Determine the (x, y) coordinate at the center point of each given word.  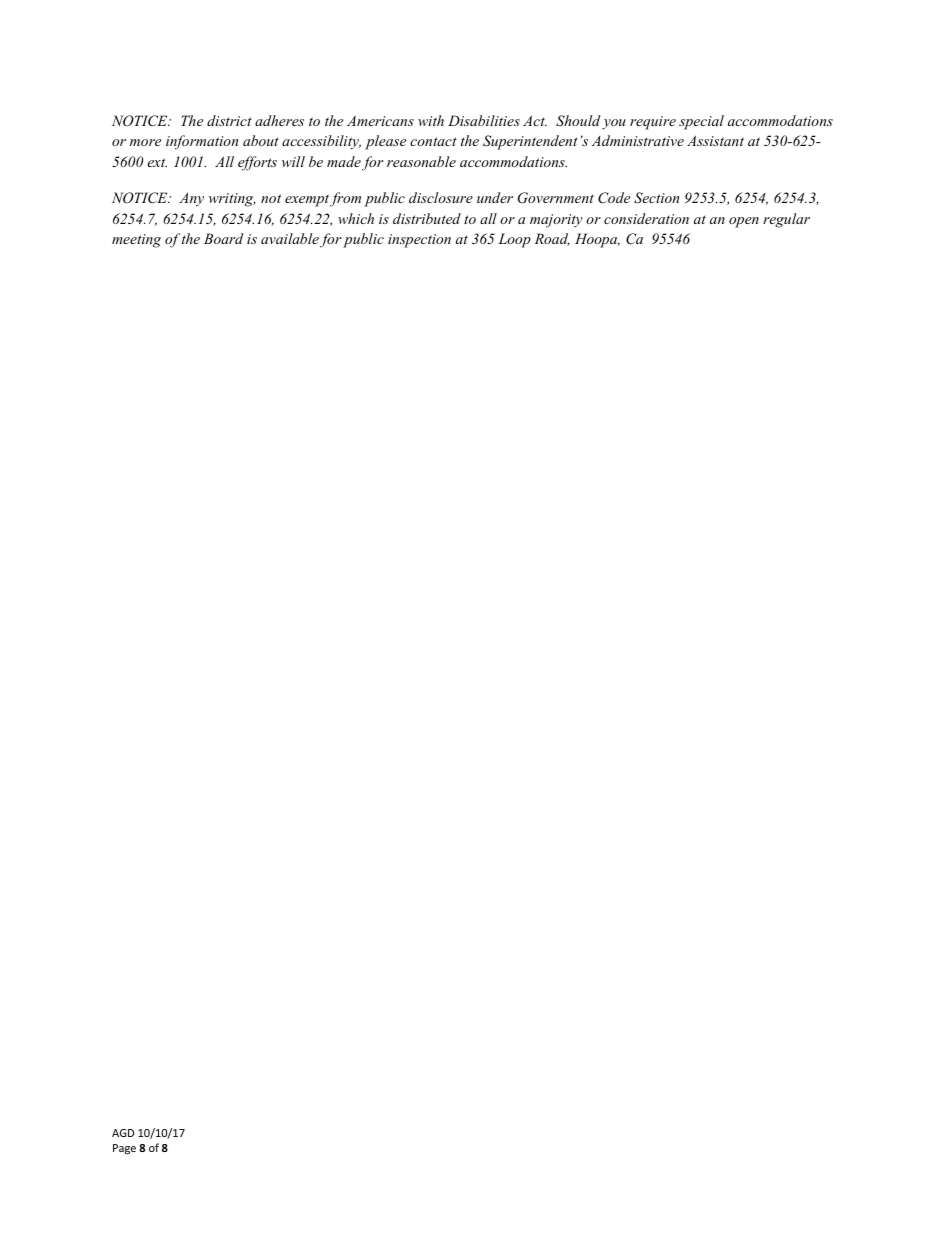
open (744, 222)
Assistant (715, 140)
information (202, 142)
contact (433, 141)
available (290, 238)
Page (124, 1149)
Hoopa (597, 240)
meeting (136, 241)
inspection (419, 241)
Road (552, 239)
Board (223, 238)
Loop (514, 240)
